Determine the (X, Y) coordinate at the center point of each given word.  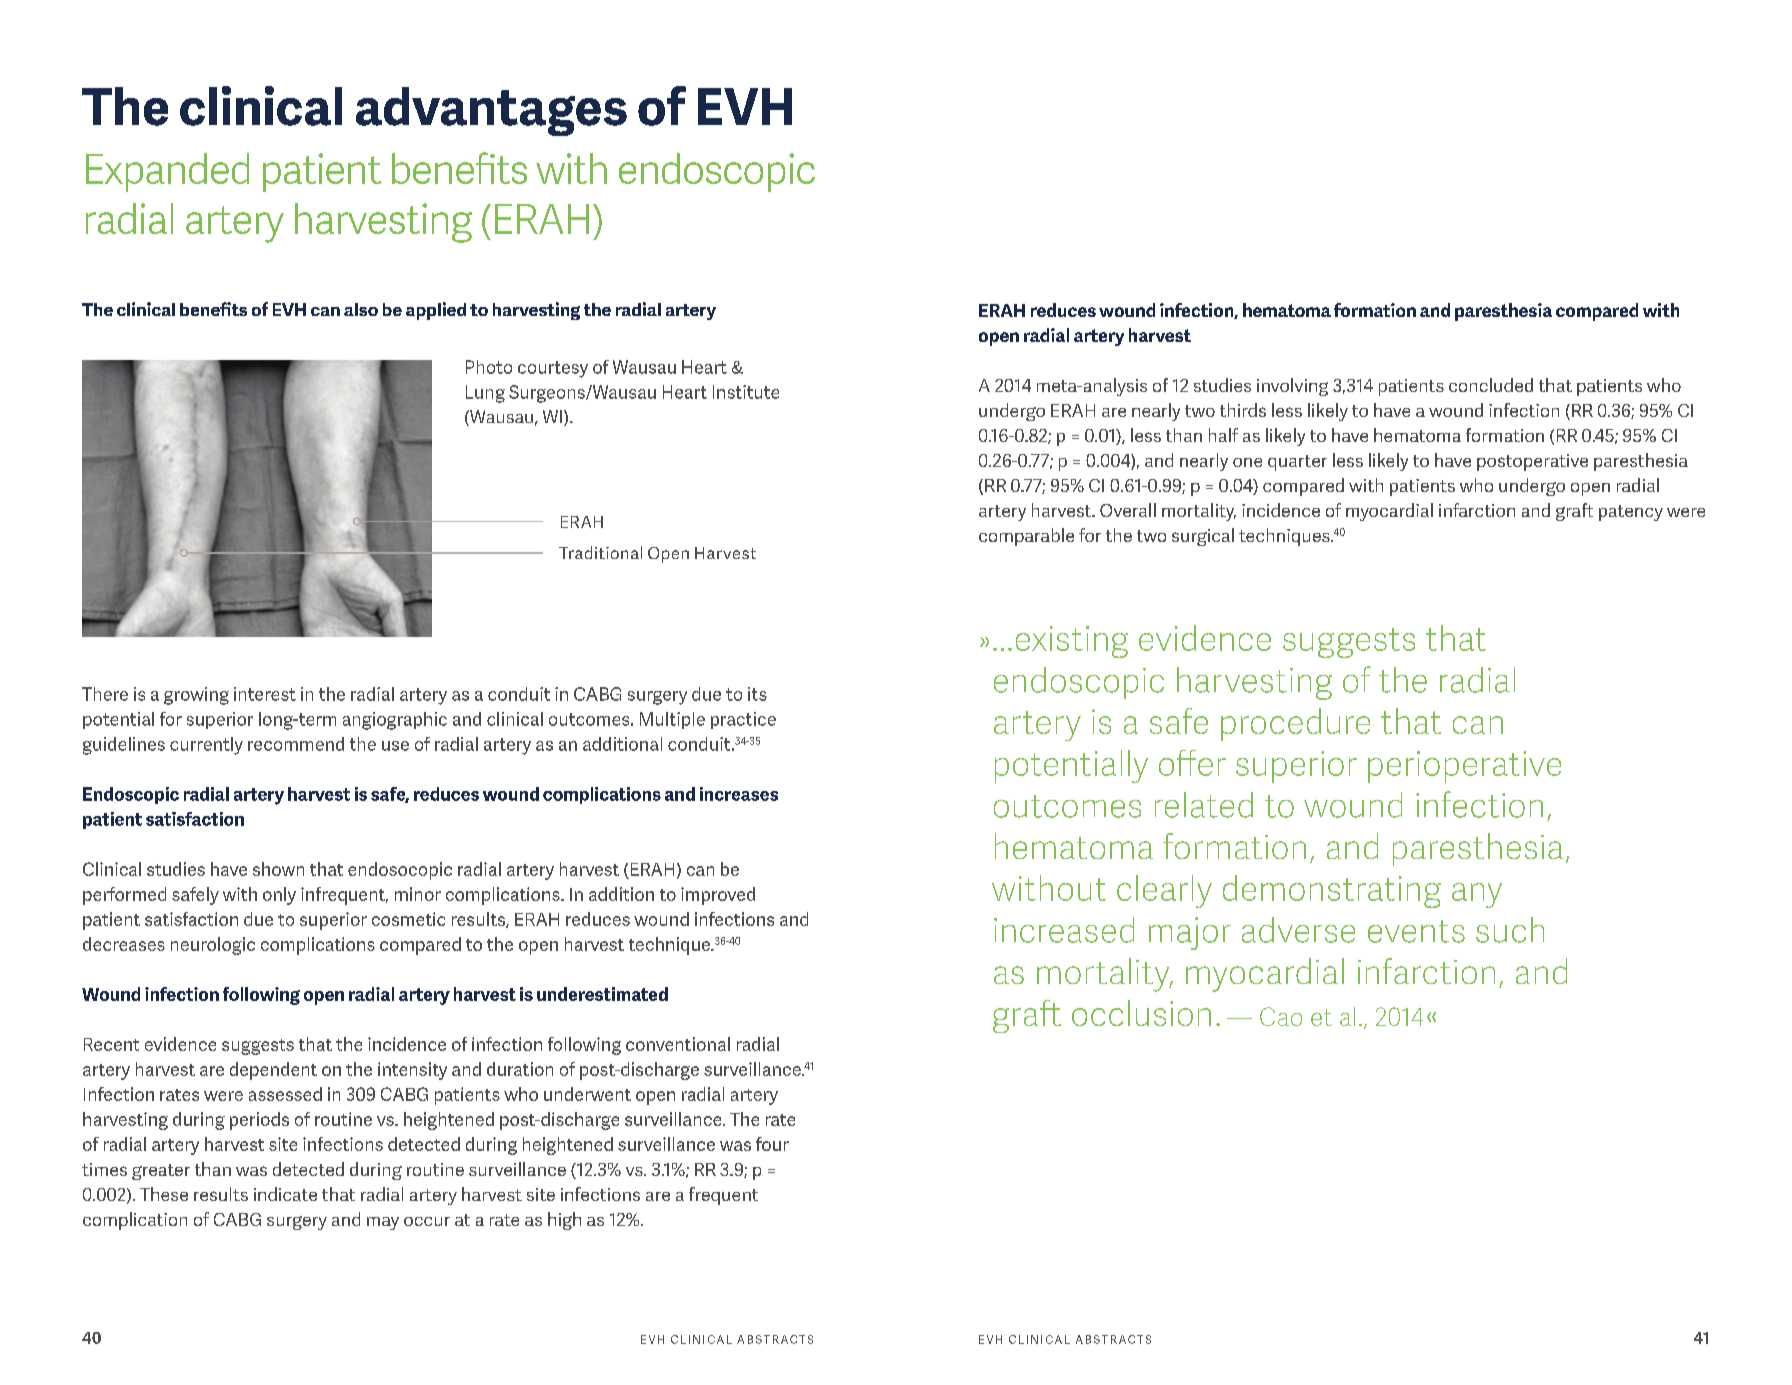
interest (265, 694)
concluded (1491, 385)
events (1416, 931)
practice (743, 720)
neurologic (213, 946)
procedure (1295, 724)
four (772, 1144)
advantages (491, 111)
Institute (746, 392)
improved (718, 896)
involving (1292, 387)
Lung (485, 394)
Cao (1281, 1016)
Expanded (167, 172)
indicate (285, 1194)
